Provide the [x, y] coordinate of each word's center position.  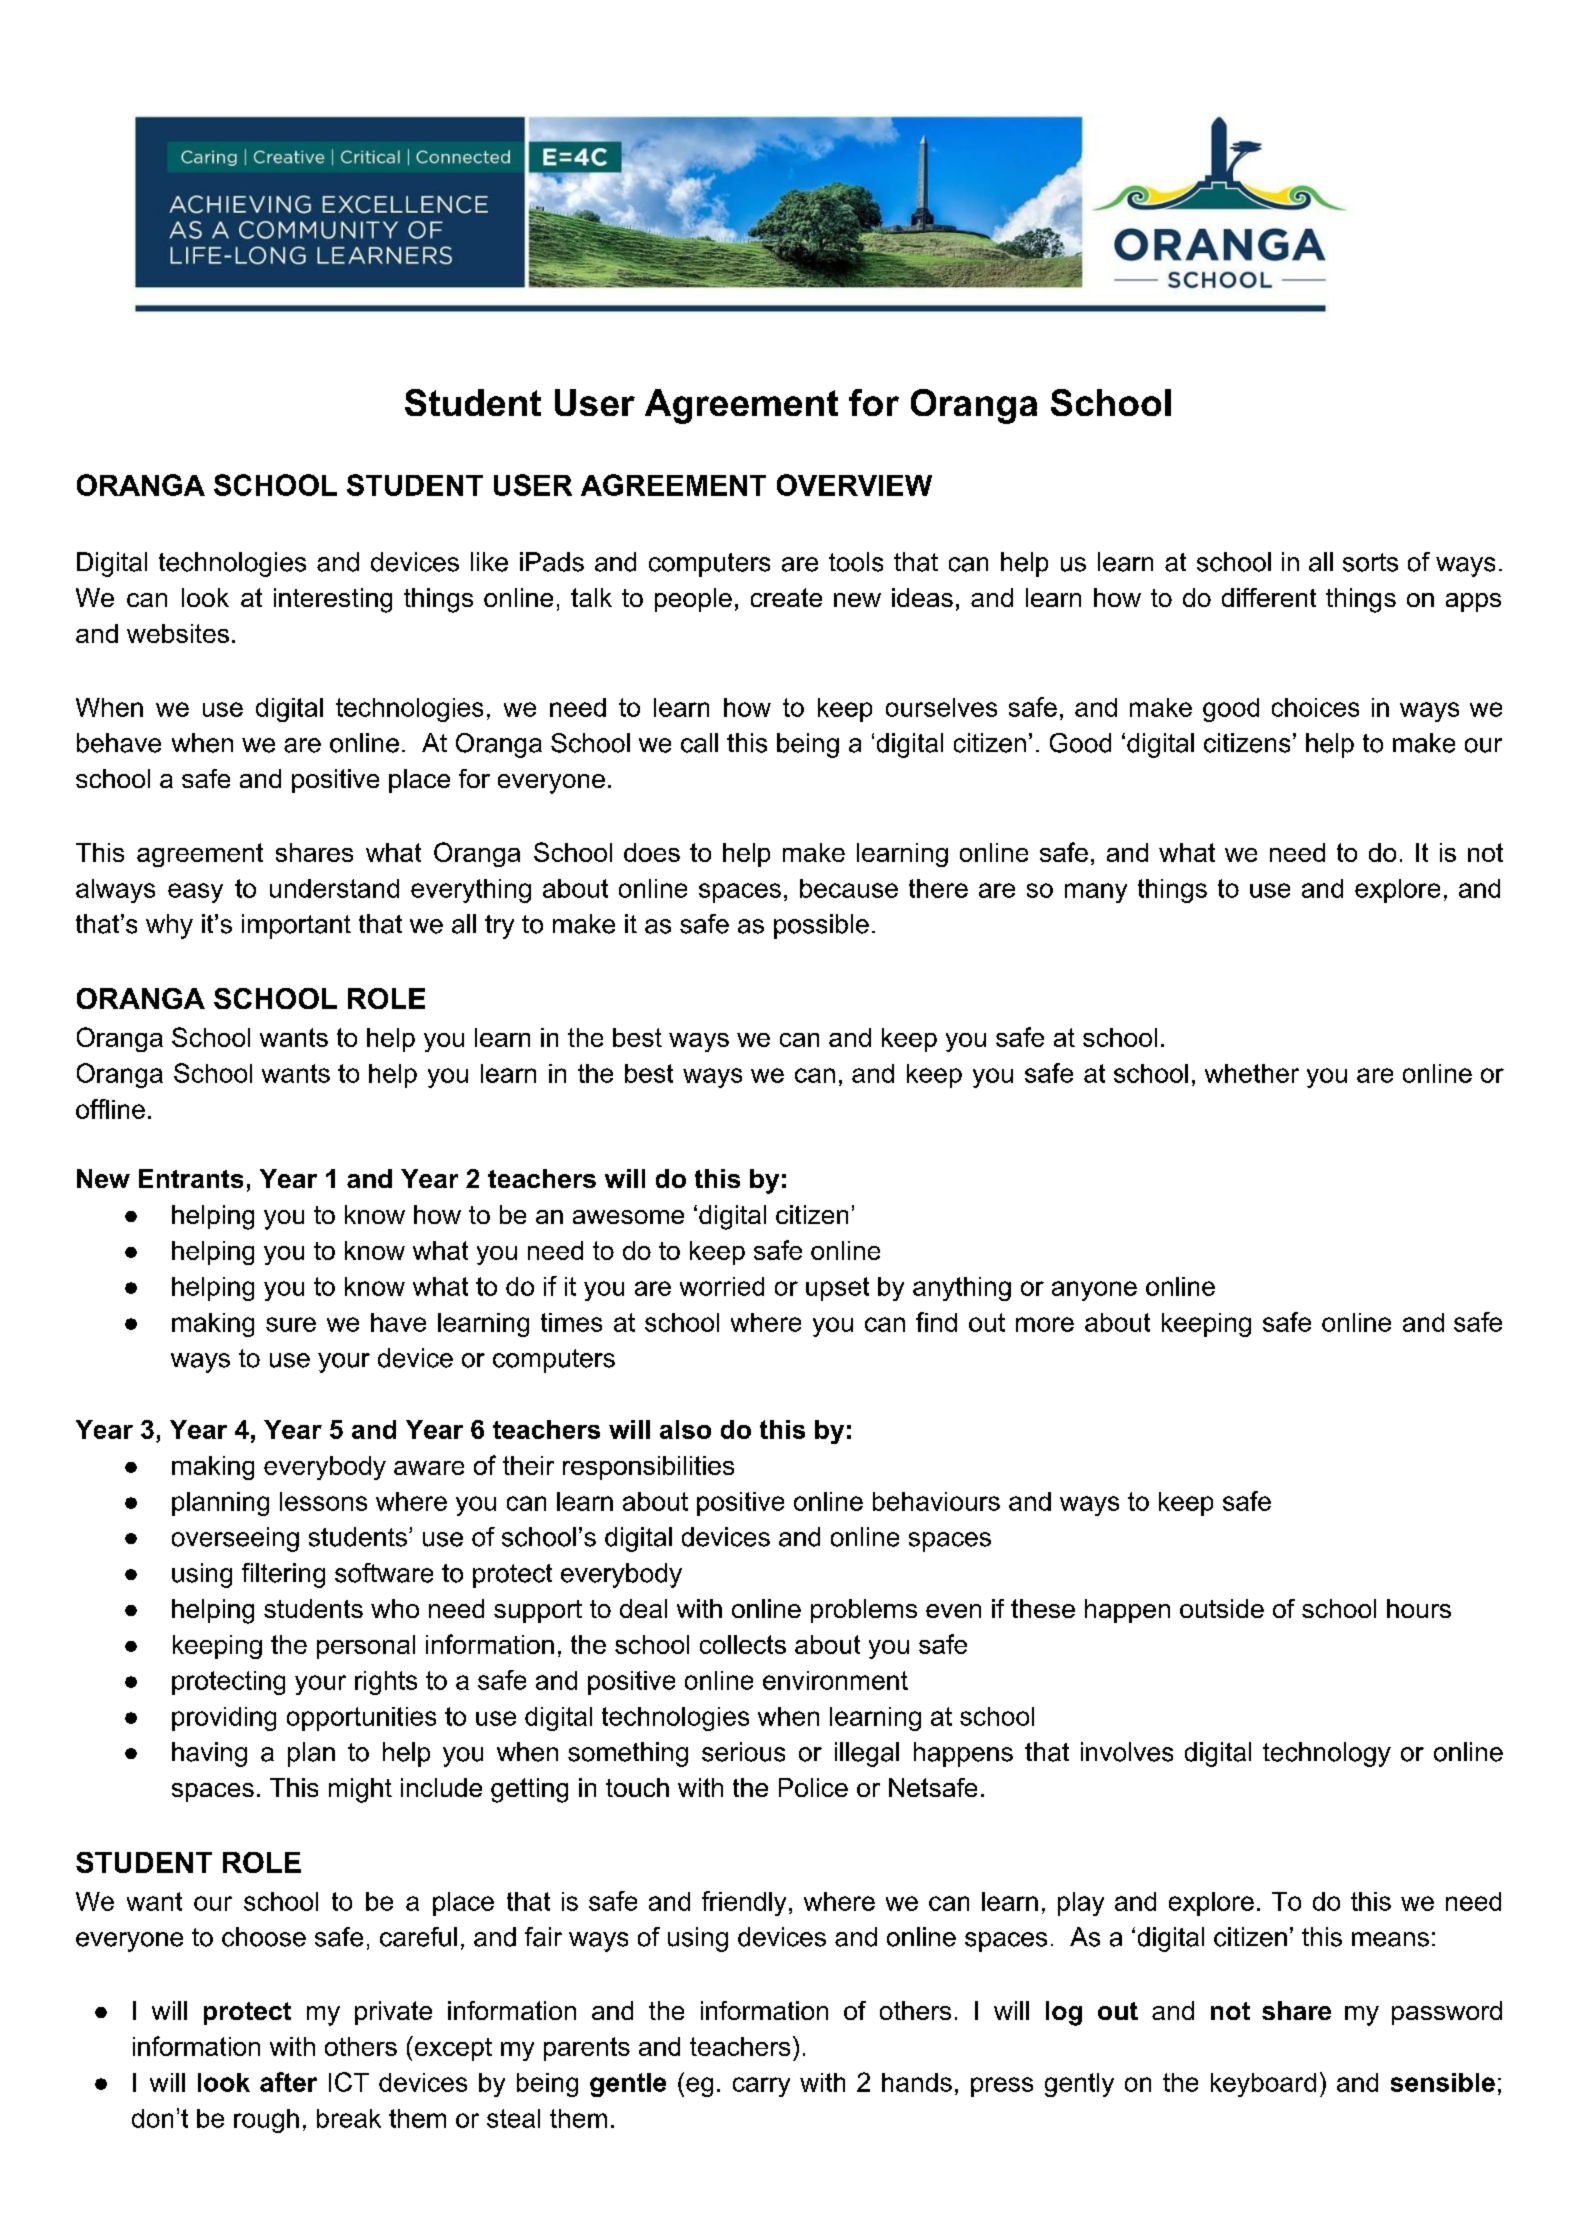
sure [291, 1324]
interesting [333, 600]
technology [1327, 1754]
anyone [1094, 1291]
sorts [1370, 562]
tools [856, 562]
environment [835, 1680]
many [1096, 893]
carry [761, 2087]
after [288, 2082]
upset [837, 1289]
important [296, 926]
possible [821, 926]
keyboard [1263, 2085]
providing [224, 1719]
